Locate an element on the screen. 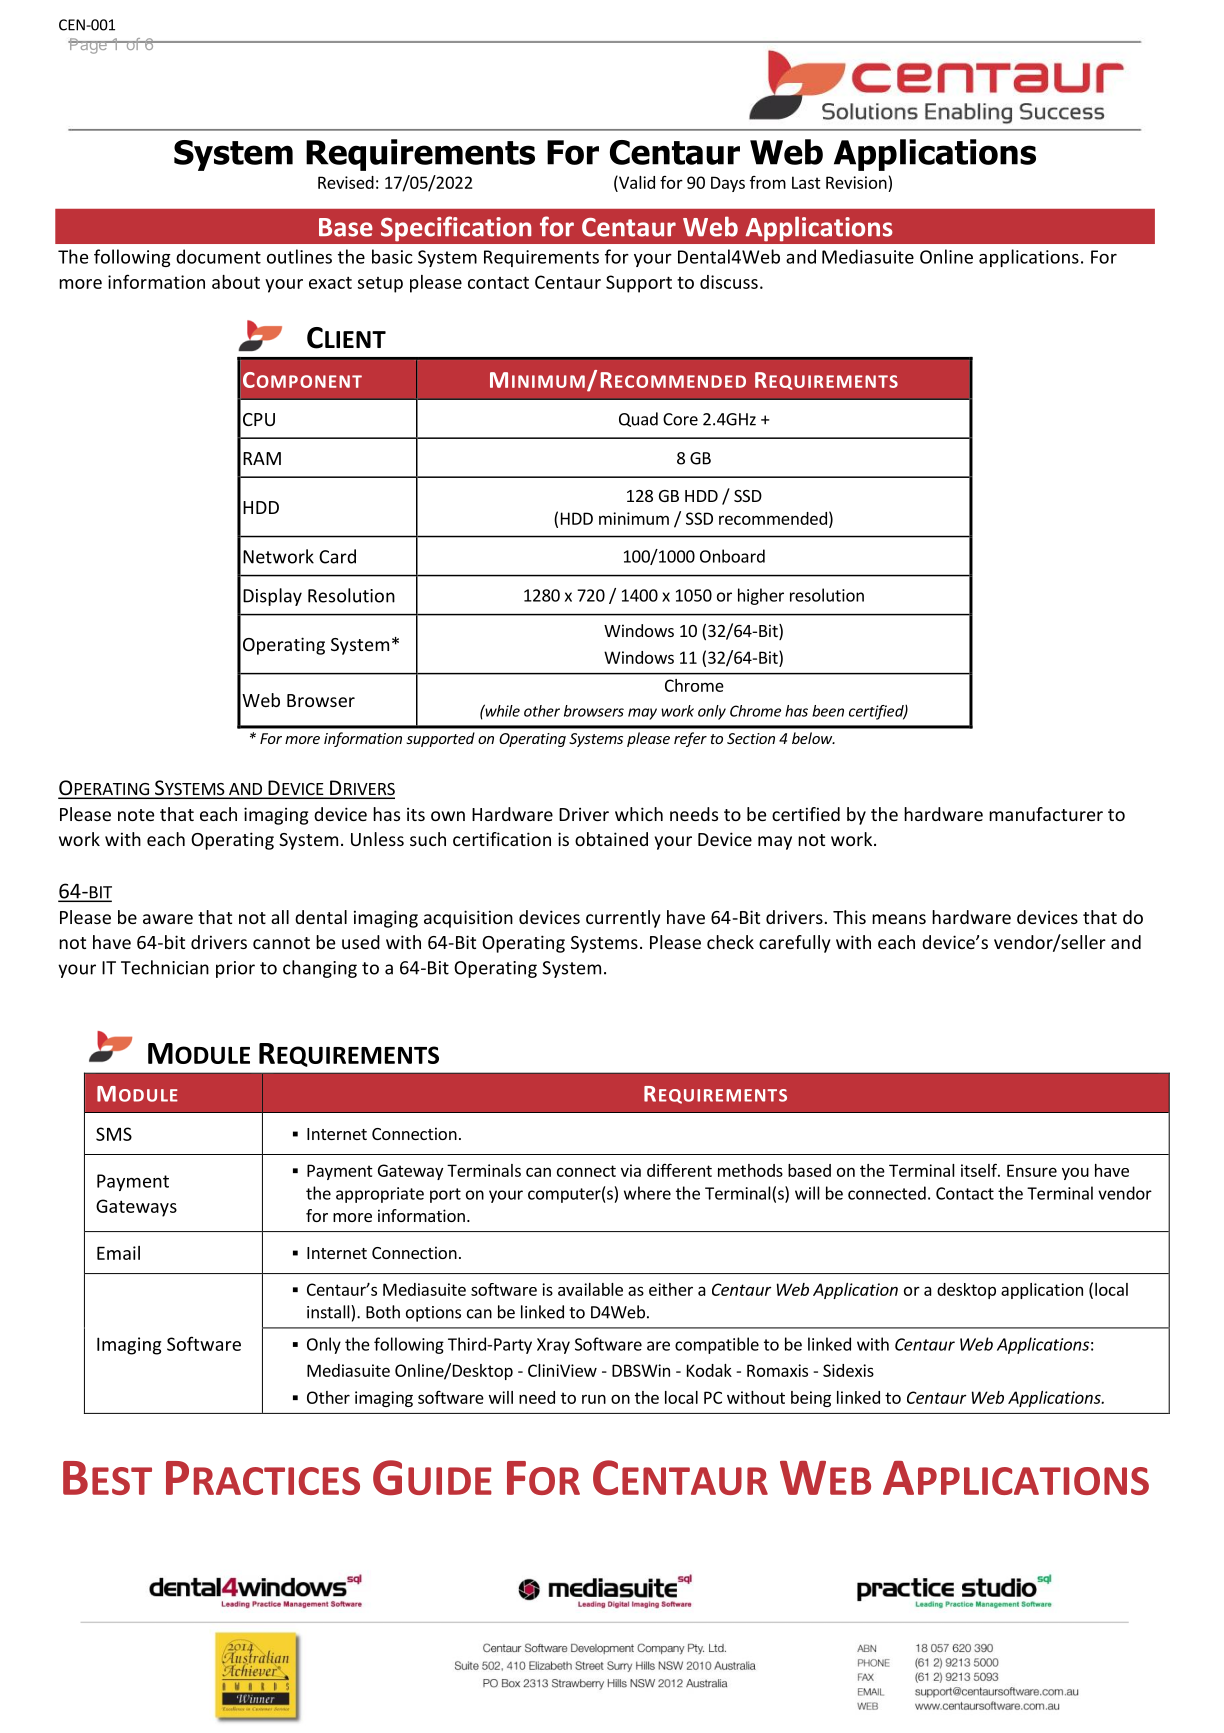 The image size is (1224, 1733). means is located at coordinates (899, 919).
